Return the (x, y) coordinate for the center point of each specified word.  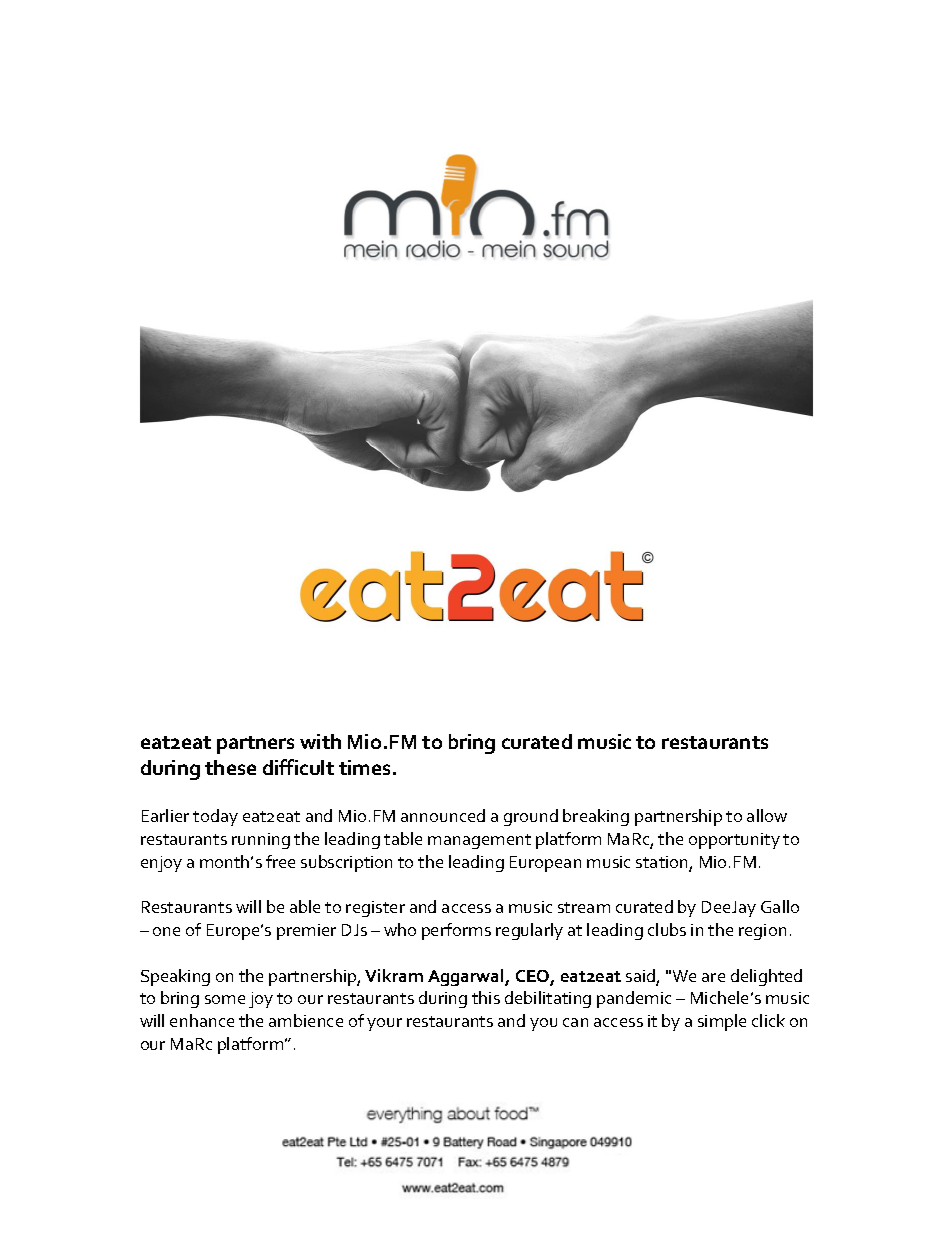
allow (767, 815)
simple (722, 1022)
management (479, 841)
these (230, 767)
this (486, 997)
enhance (202, 1020)
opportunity (734, 841)
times (364, 767)
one (166, 931)
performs (456, 931)
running (261, 841)
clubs (667, 929)
